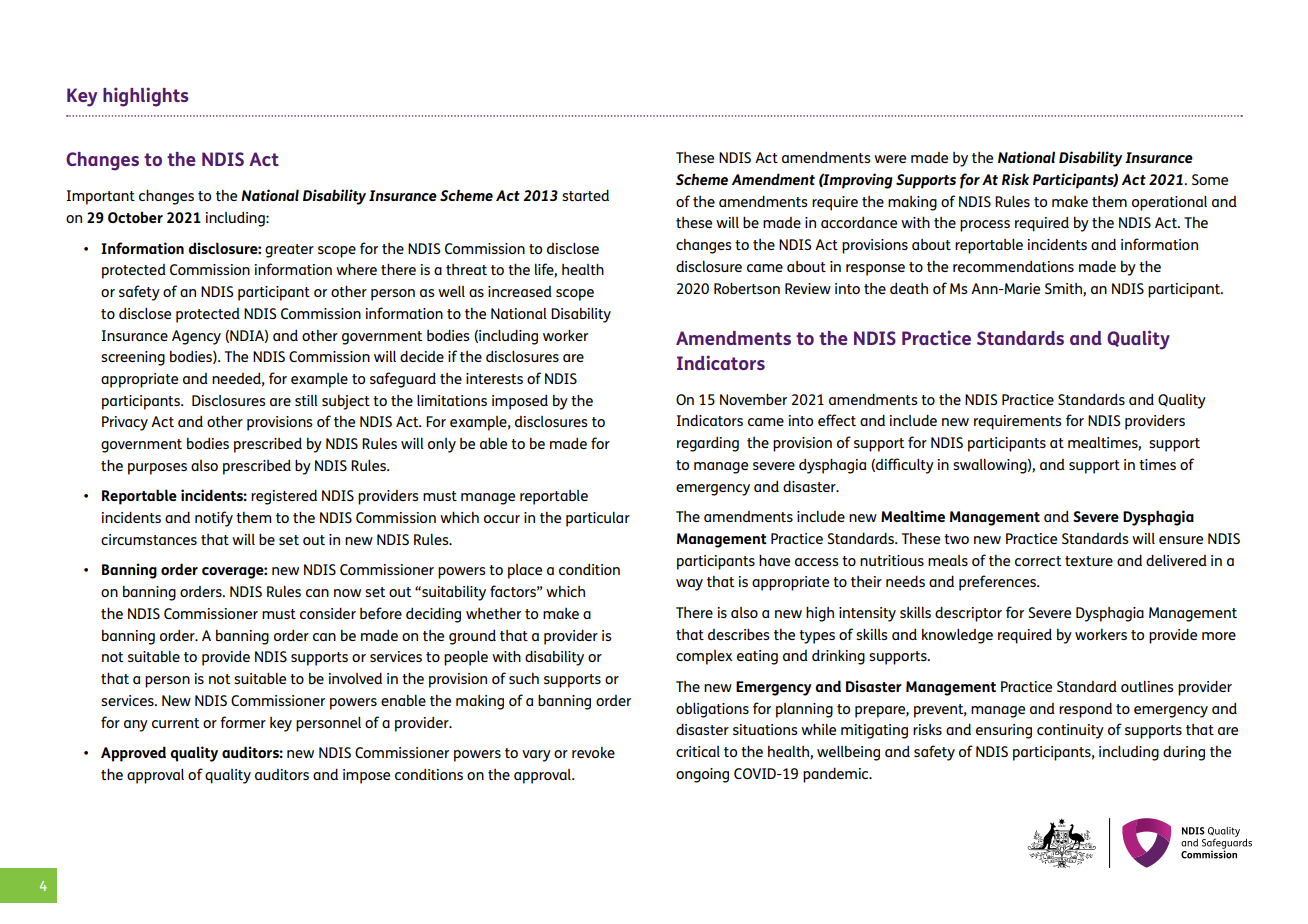  I want to click on critical, so click(698, 751).
